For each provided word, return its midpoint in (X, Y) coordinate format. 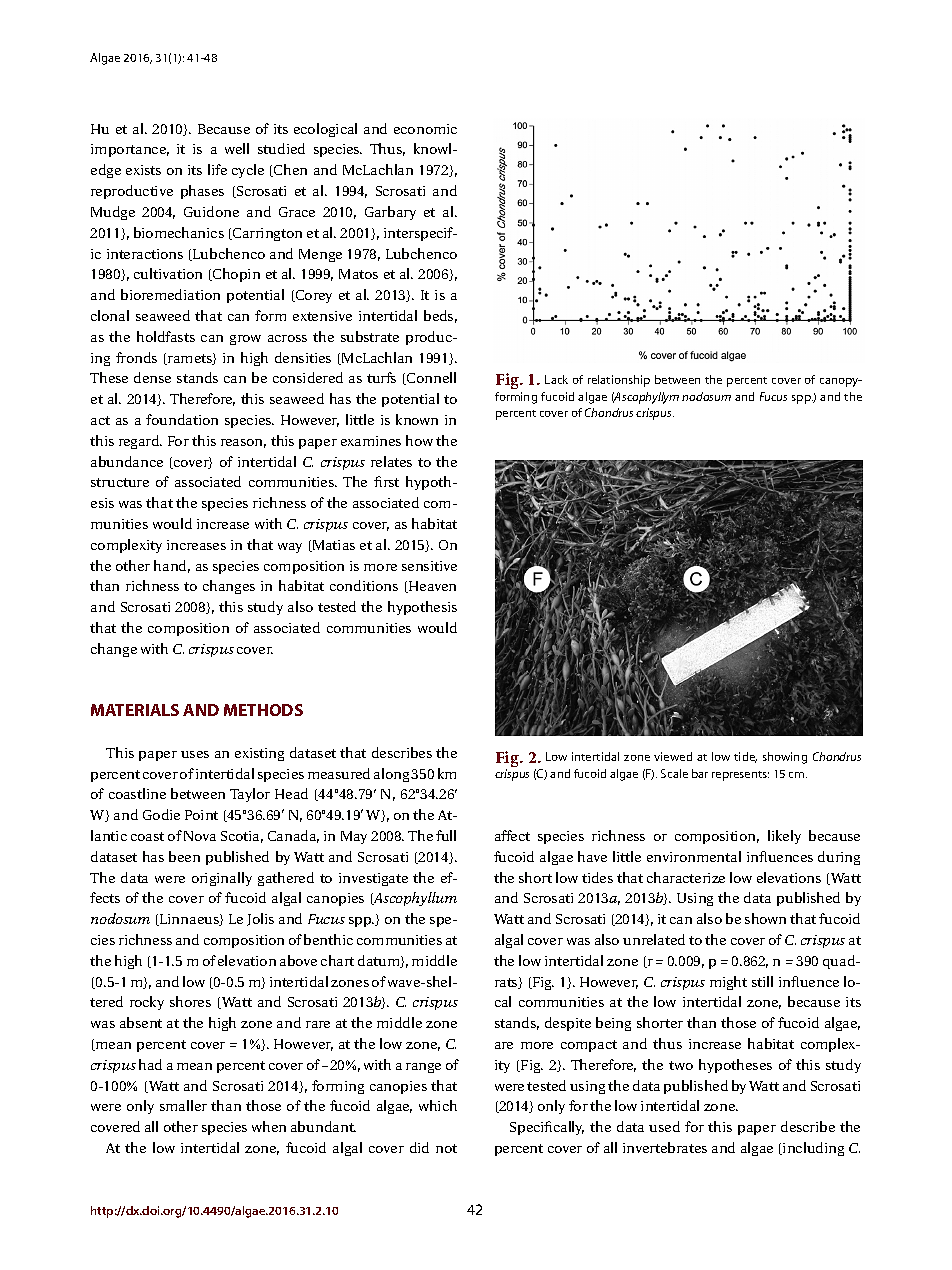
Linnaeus (189, 920)
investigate (373, 879)
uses (195, 754)
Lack (556, 379)
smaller (183, 1105)
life (217, 169)
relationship (619, 381)
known (417, 419)
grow (245, 340)
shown (765, 918)
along (393, 775)
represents (740, 776)
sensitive (429, 566)
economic (425, 129)
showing (785, 758)
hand (172, 566)
